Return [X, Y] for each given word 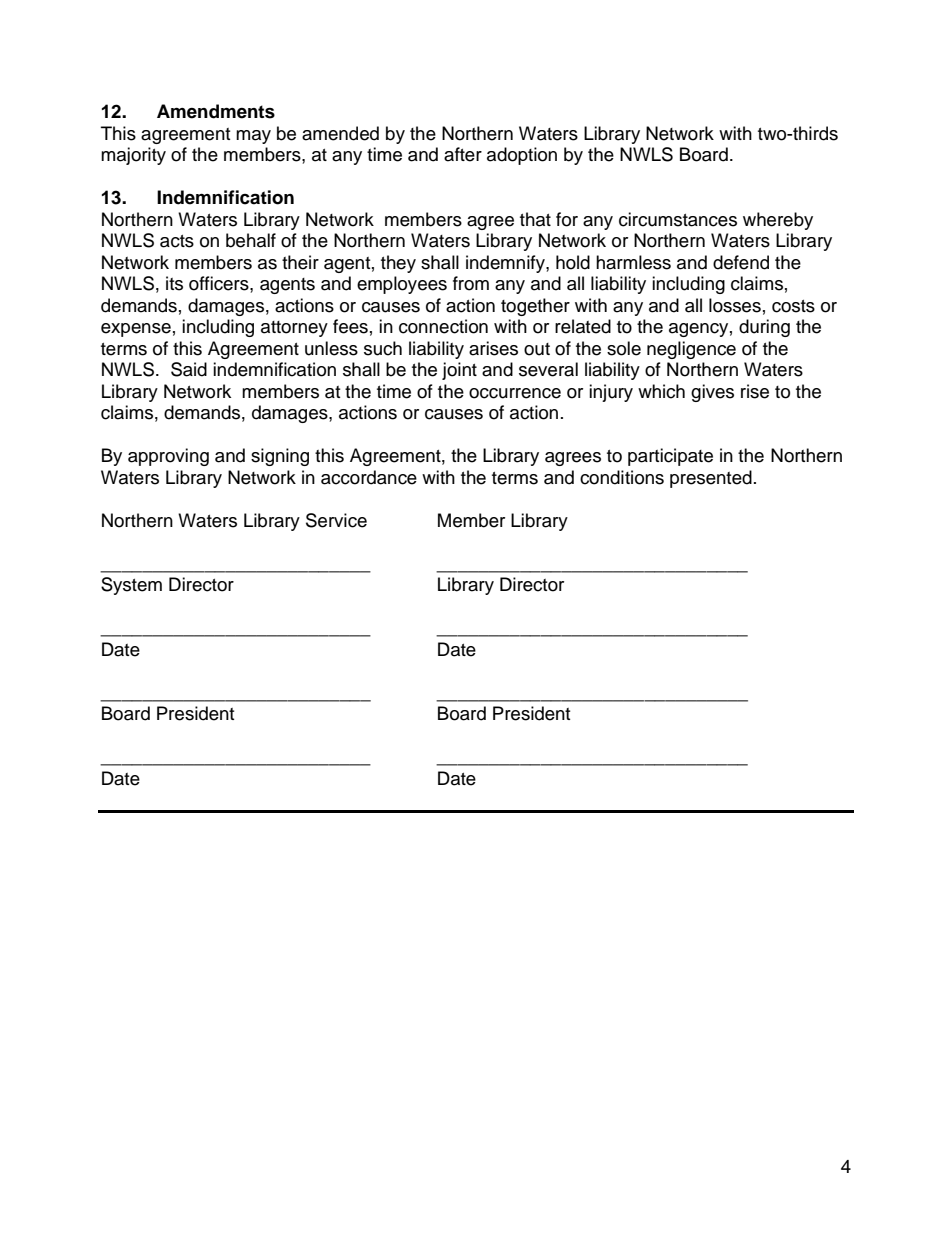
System [131, 586]
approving [168, 457]
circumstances [678, 219]
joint [459, 371]
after [463, 154]
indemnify [506, 264]
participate [670, 457]
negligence [691, 350]
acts [177, 241]
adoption [522, 156]
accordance [369, 477]
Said [189, 369]
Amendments [216, 111]
